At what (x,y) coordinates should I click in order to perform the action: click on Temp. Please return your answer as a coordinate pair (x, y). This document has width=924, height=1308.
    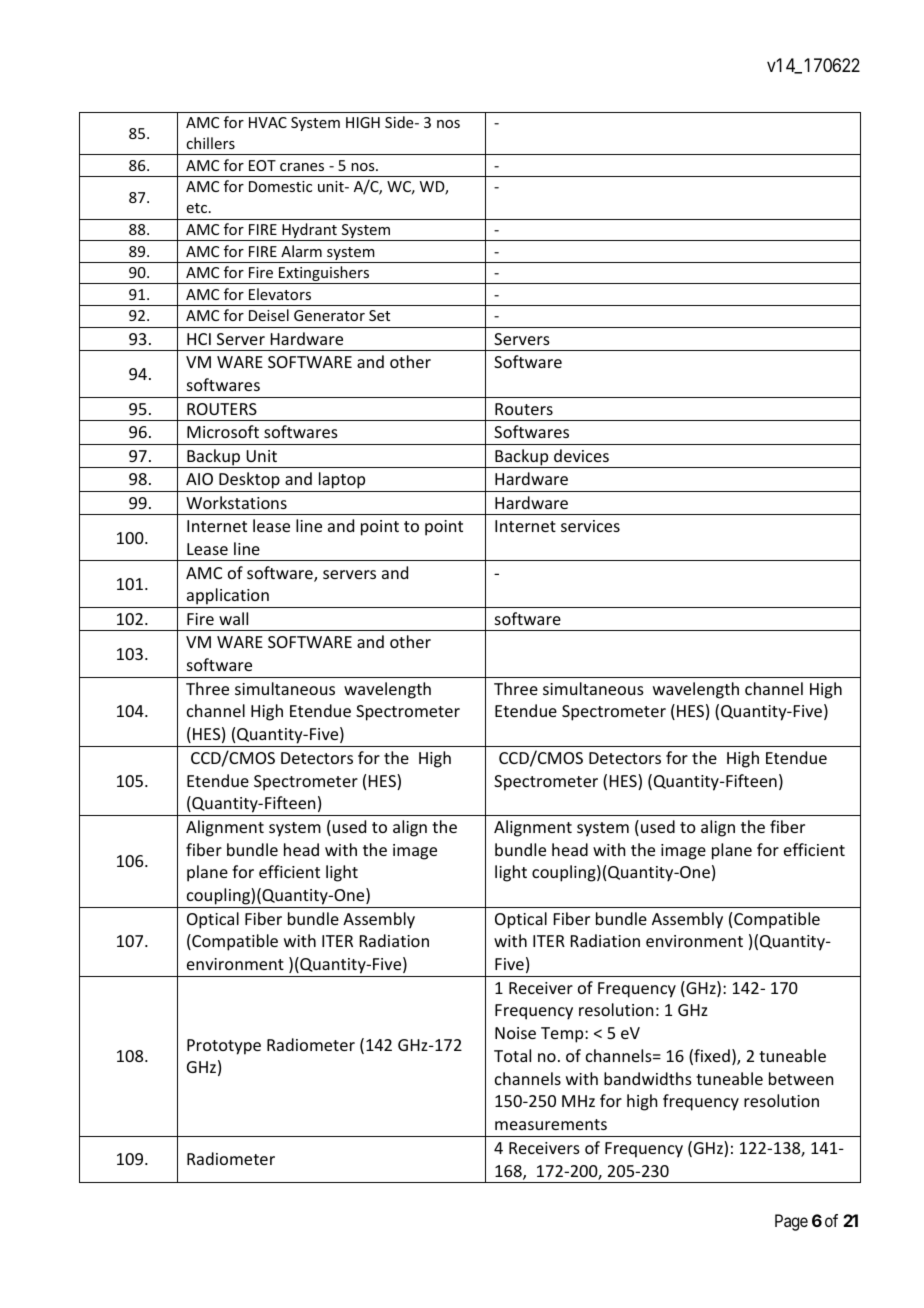
    Looking at the image, I should click on (563, 1035).
